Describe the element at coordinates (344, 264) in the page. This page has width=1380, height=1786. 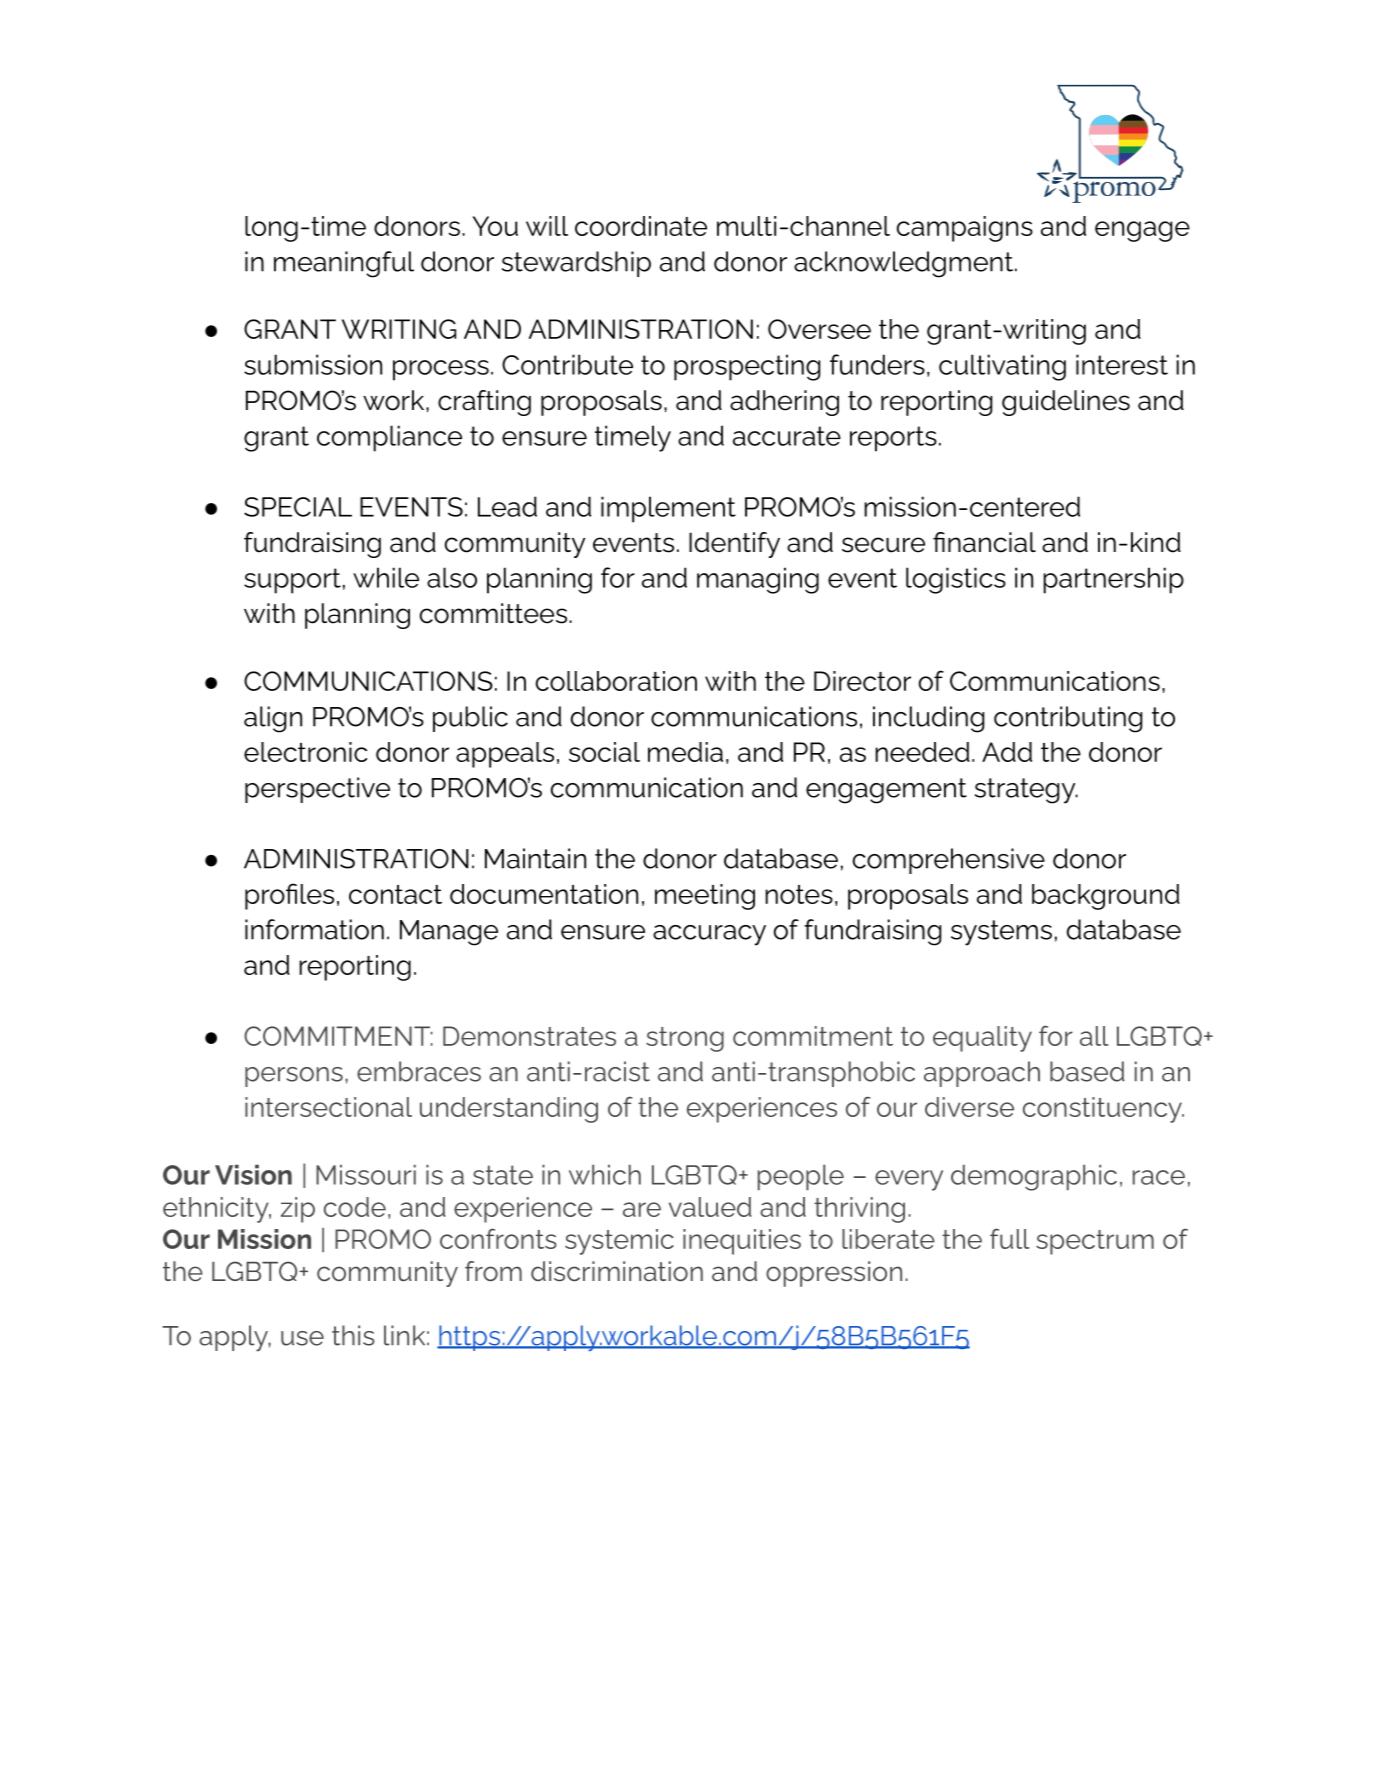
I see `meaningful` at that location.
